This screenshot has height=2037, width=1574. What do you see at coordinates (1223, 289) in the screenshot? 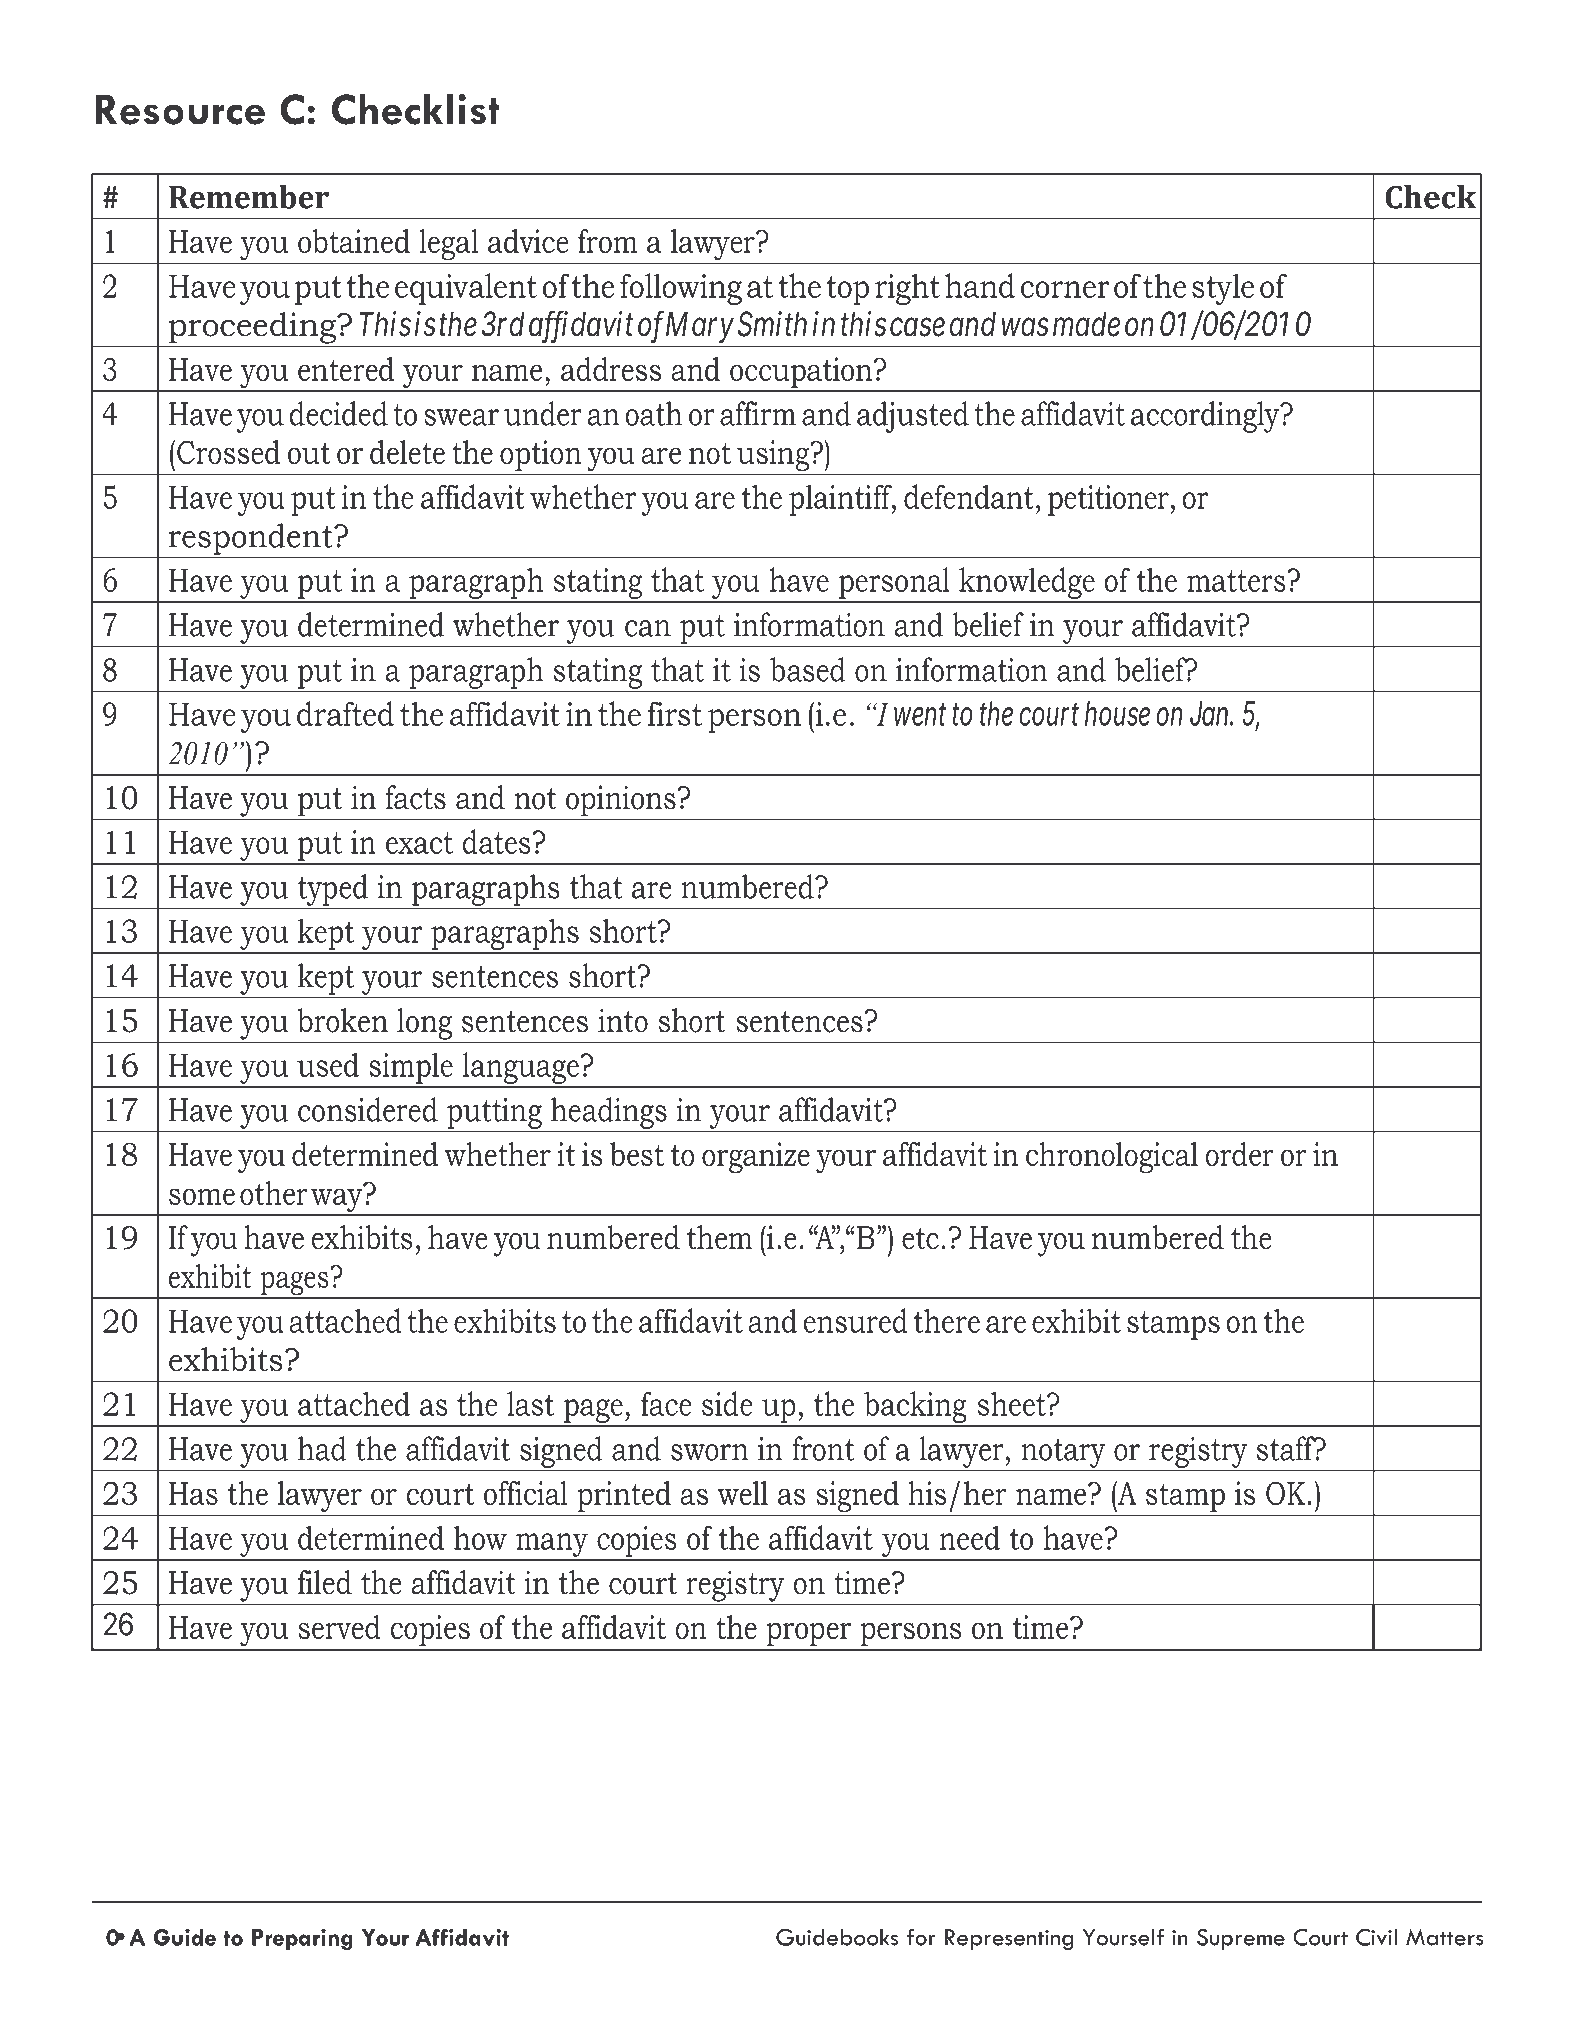
I see `style` at bounding box center [1223, 289].
